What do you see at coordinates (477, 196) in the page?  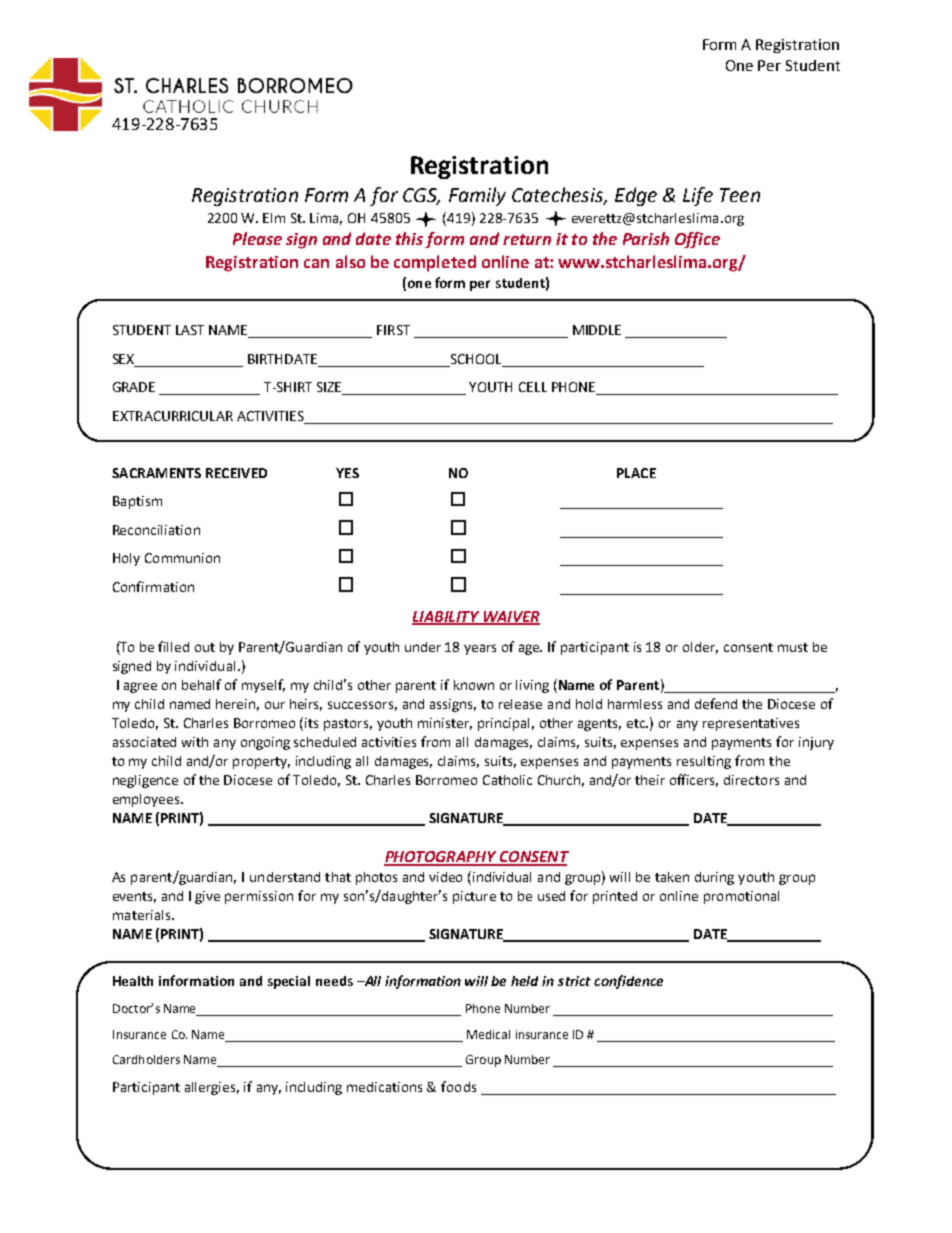 I see `Family` at bounding box center [477, 196].
